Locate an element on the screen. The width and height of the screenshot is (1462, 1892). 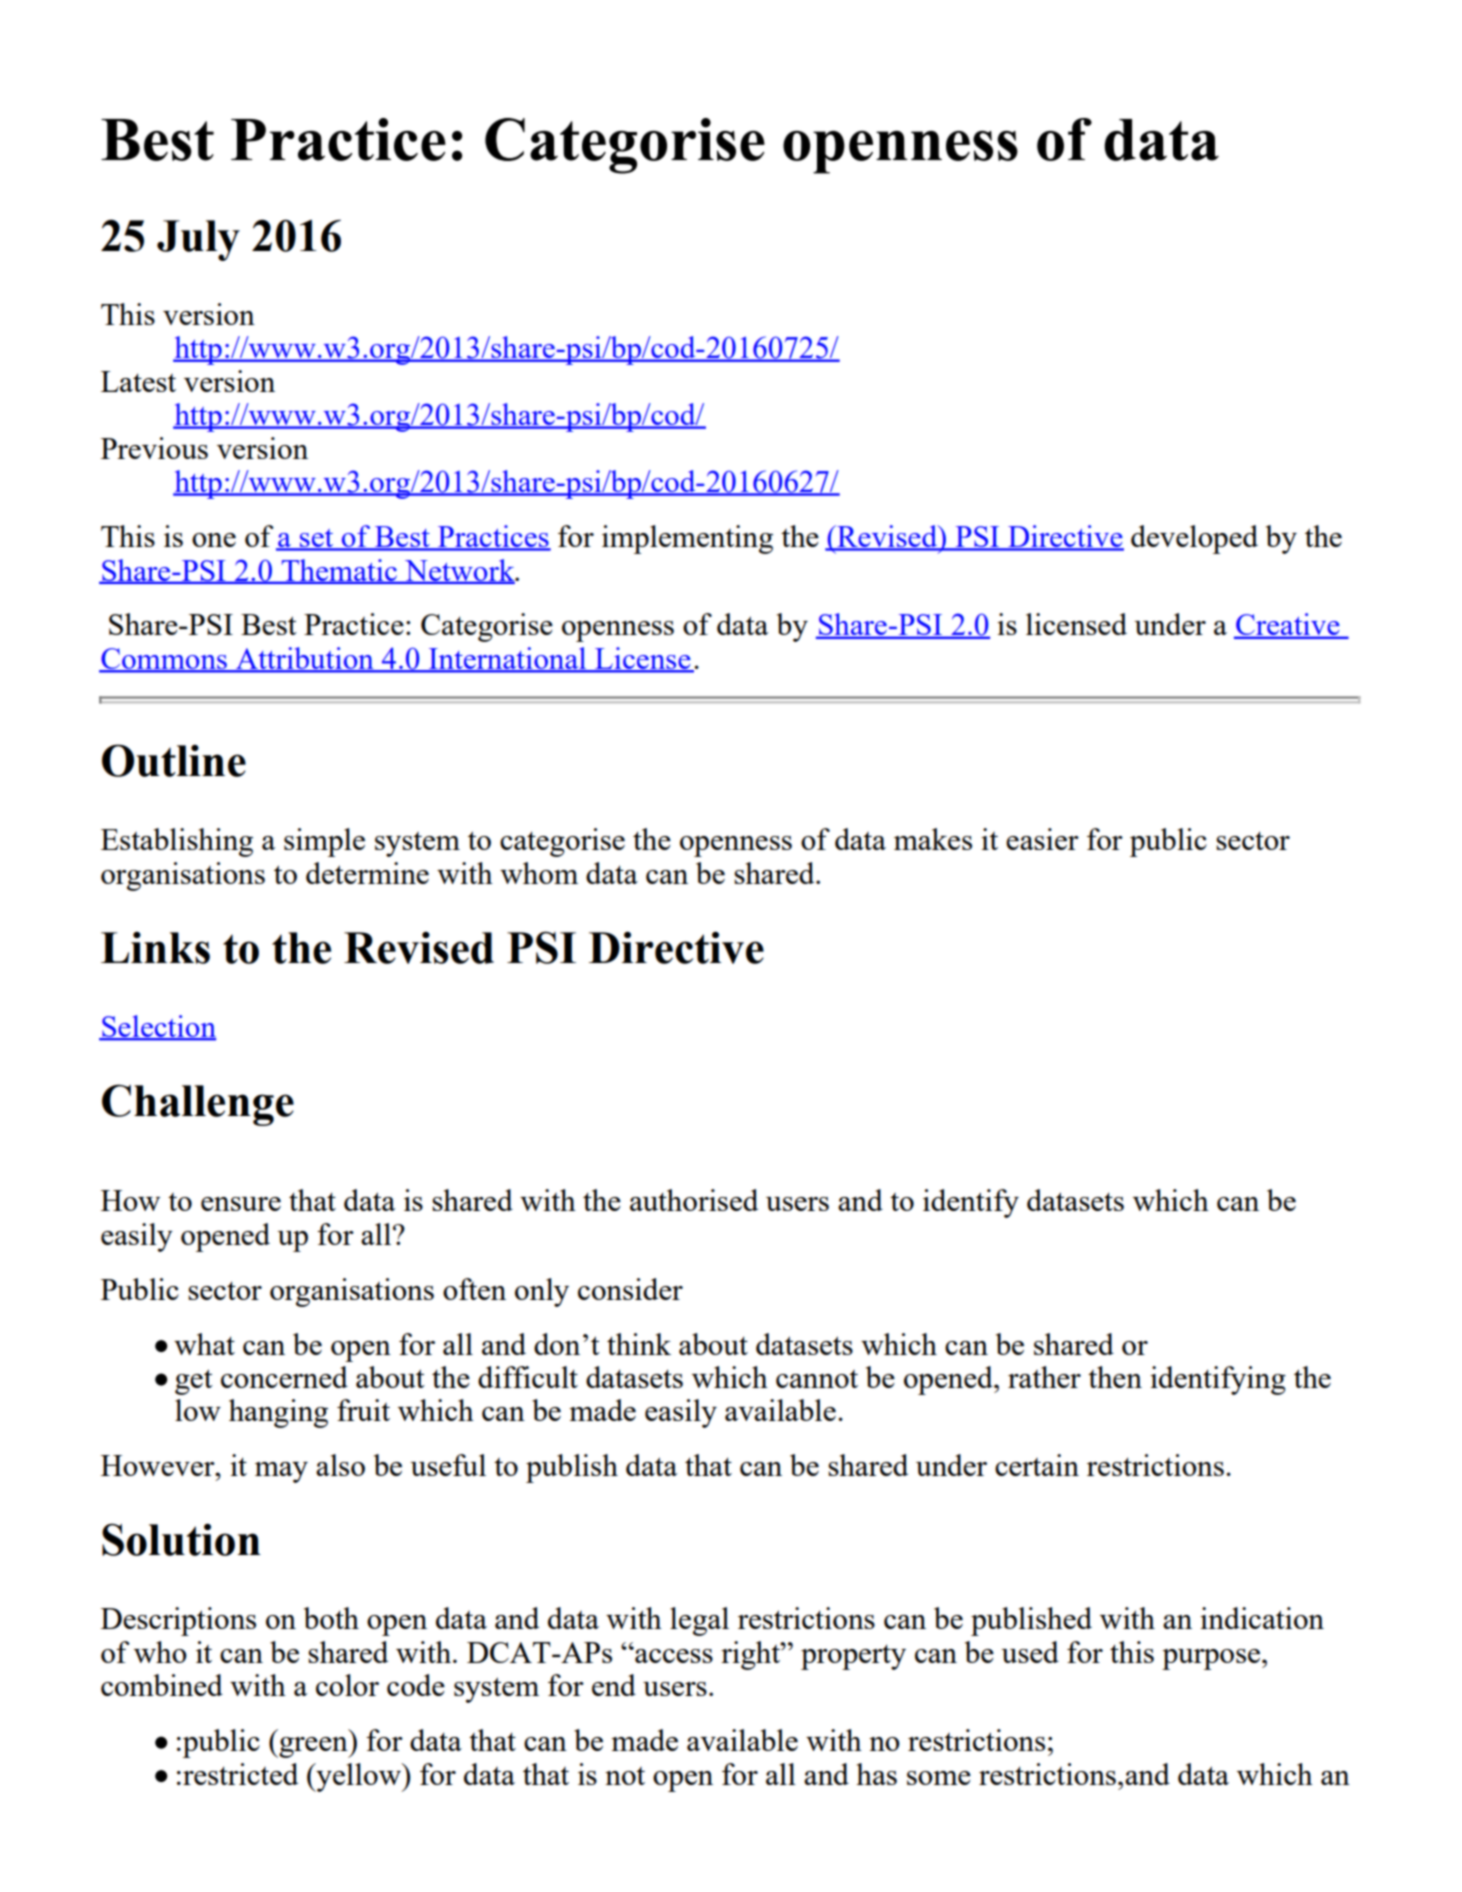
developed is located at coordinates (1194, 539).
